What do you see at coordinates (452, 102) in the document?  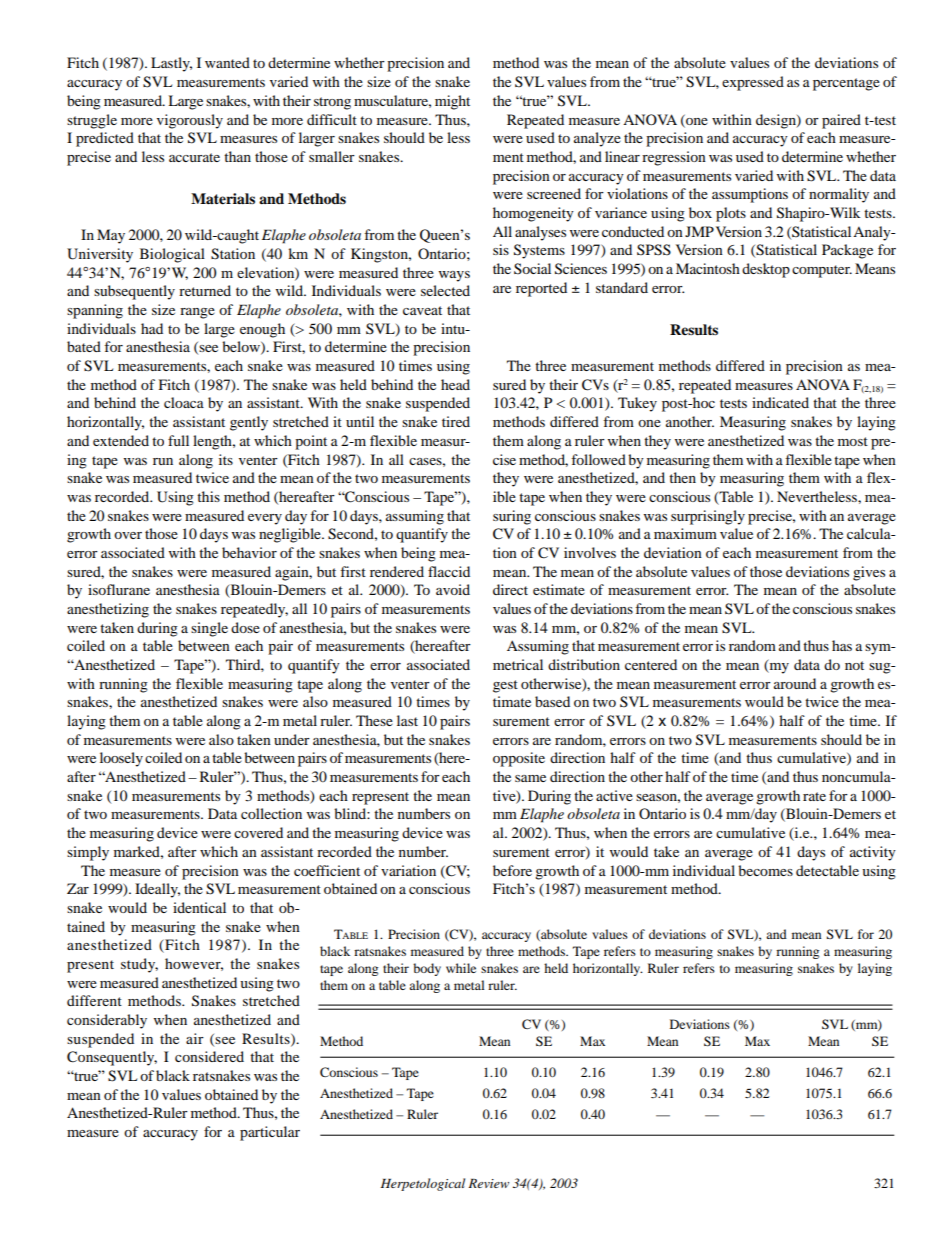 I see `might` at bounding box center [452, 102].
